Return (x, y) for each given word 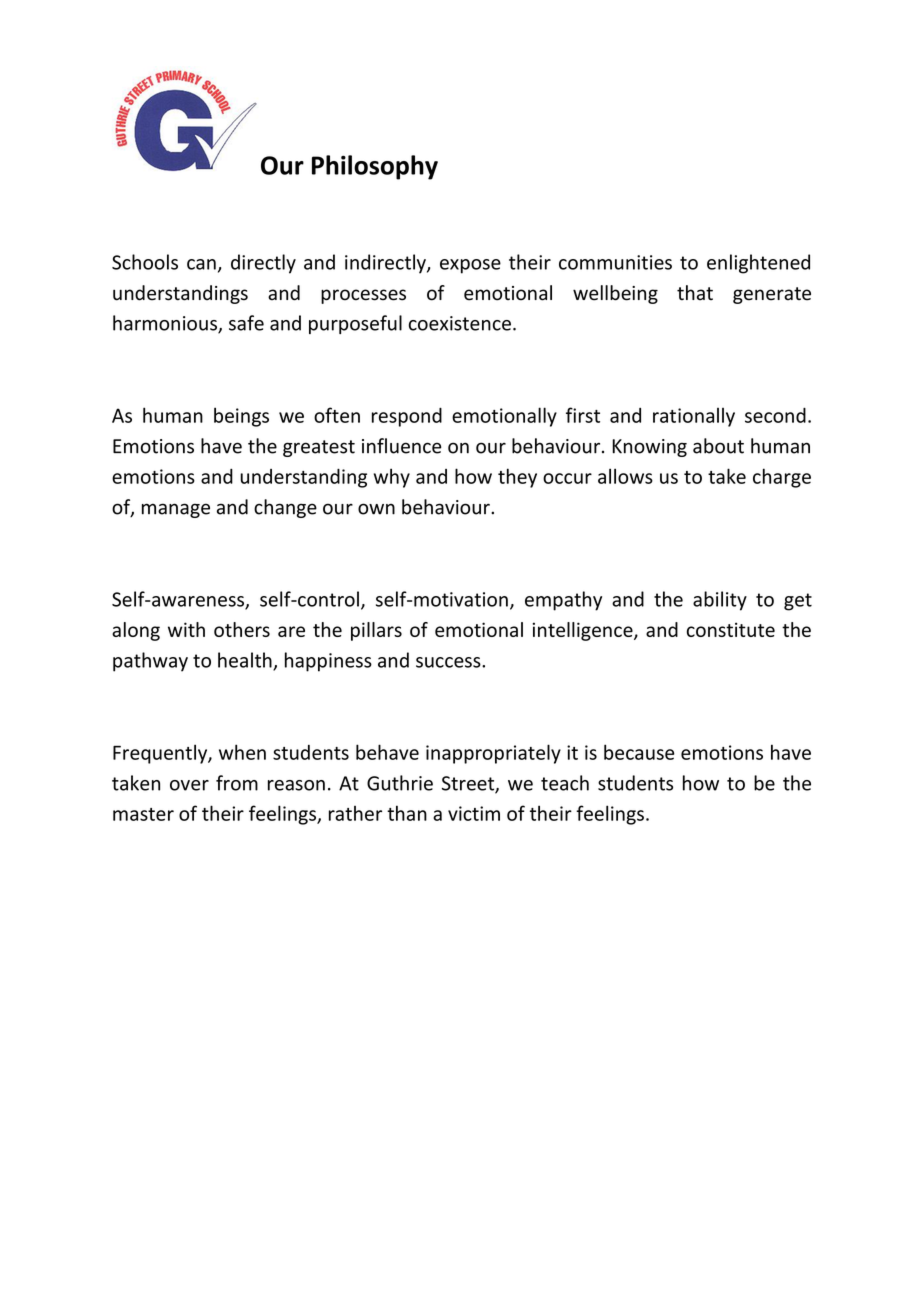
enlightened (758, 264)
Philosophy (375, 167)
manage (176, 510)
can (201, 264)
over (189, 785)
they (517, 478)
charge (782, 478)
